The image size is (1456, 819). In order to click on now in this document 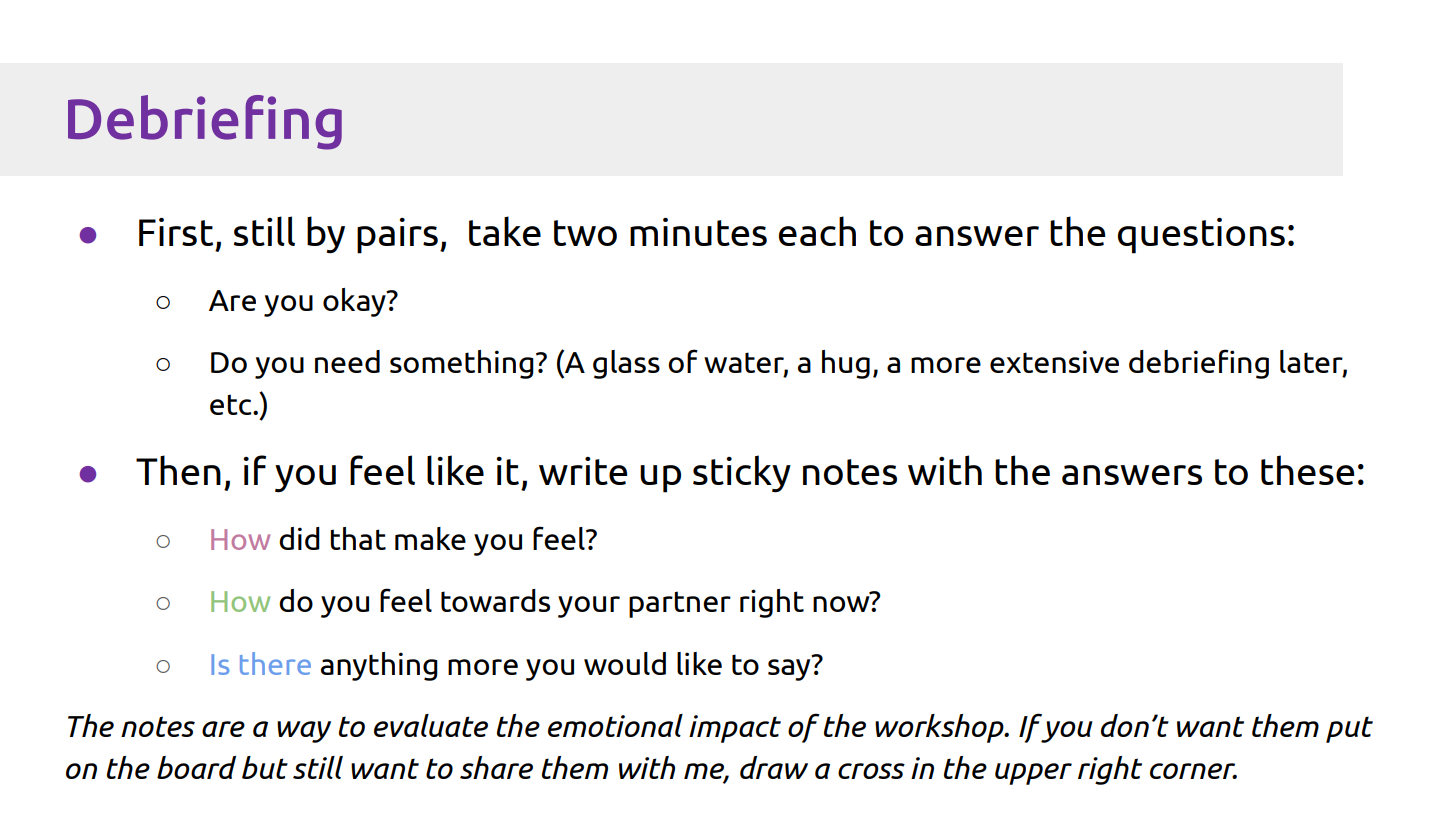, I will do `click(842, 603)`.
